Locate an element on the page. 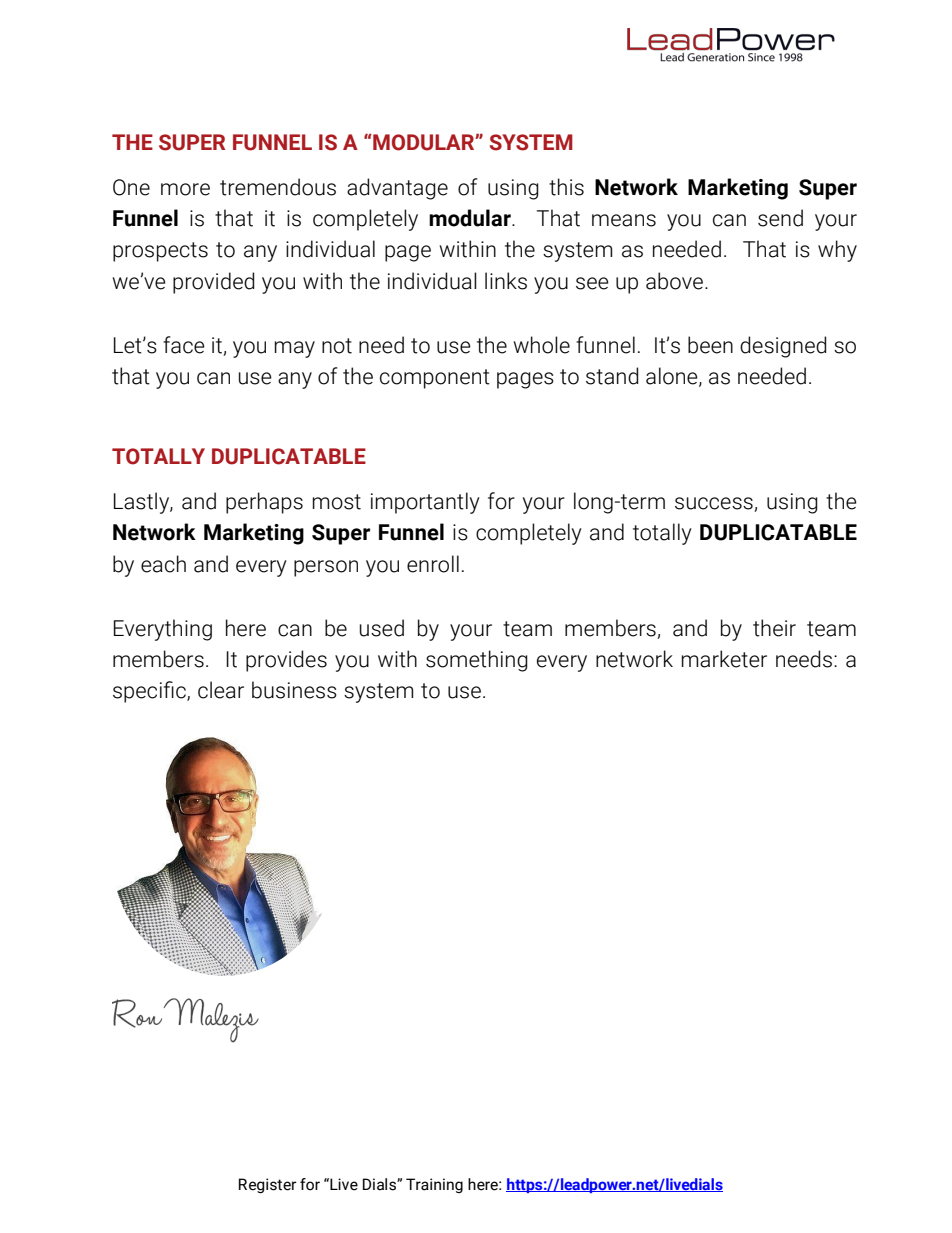  business is located at coordinates (294, 690).
